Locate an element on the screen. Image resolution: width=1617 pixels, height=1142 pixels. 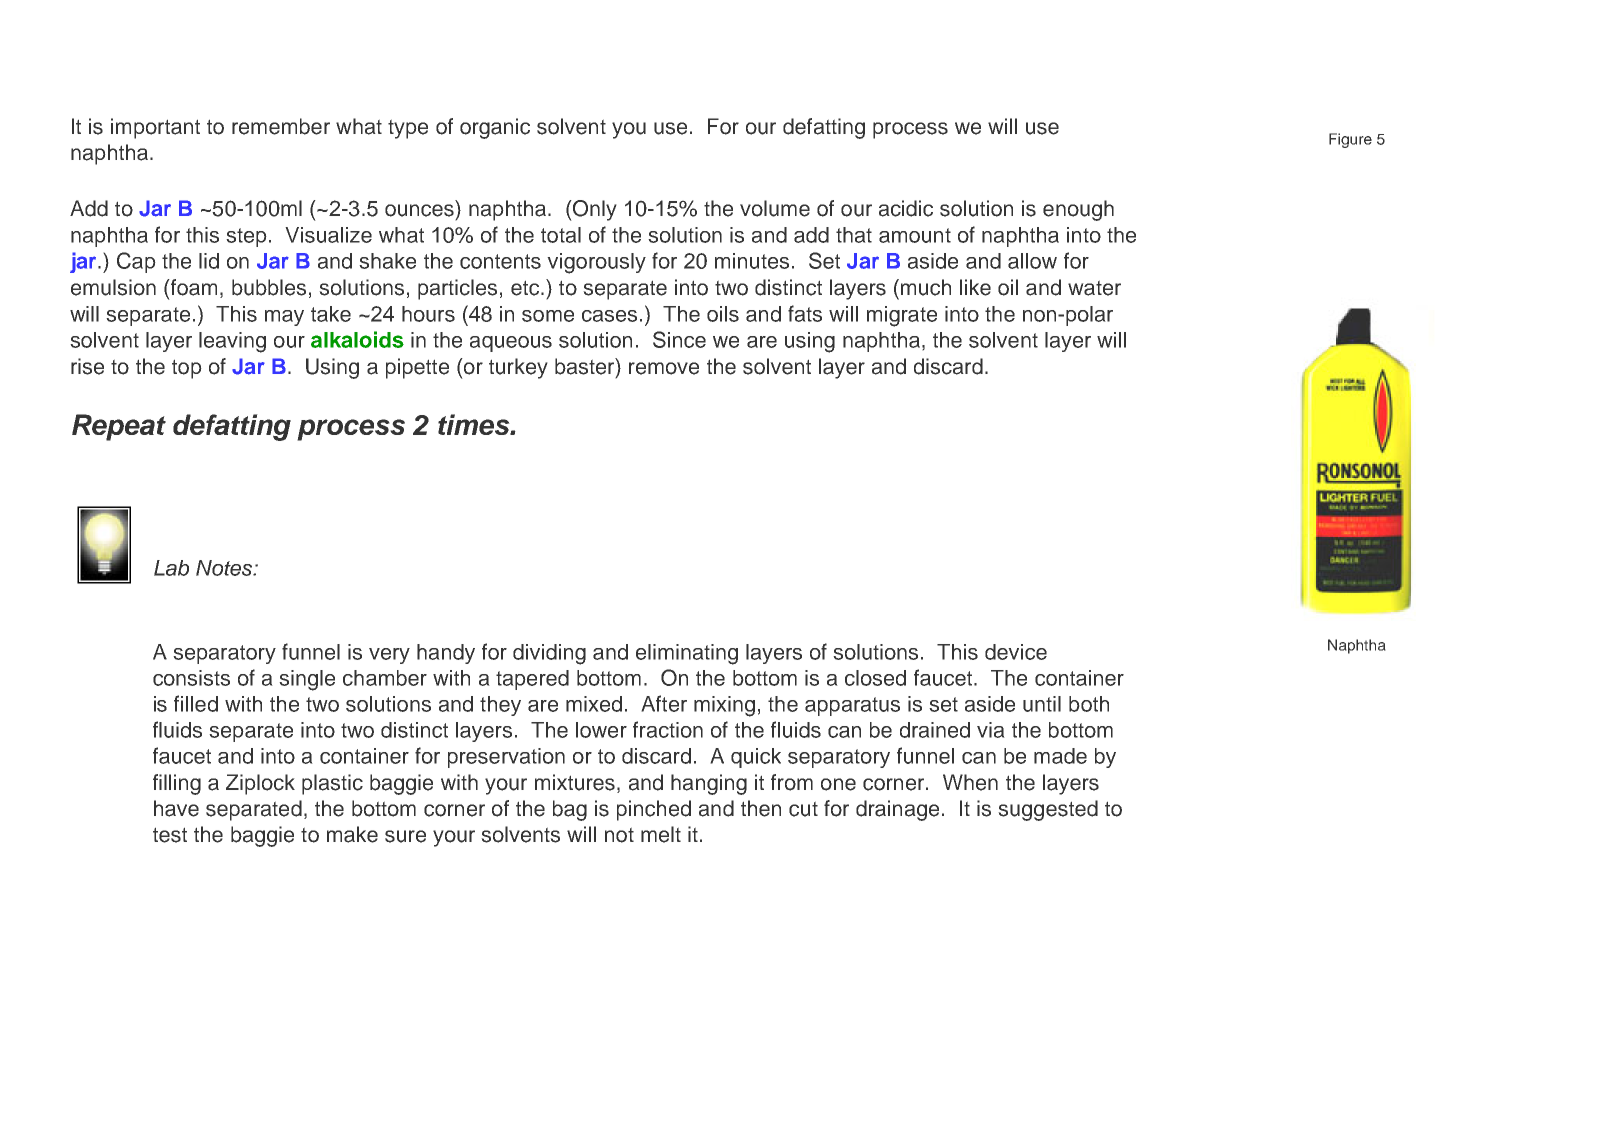
suggested is located at coordinates (1048, 810).
